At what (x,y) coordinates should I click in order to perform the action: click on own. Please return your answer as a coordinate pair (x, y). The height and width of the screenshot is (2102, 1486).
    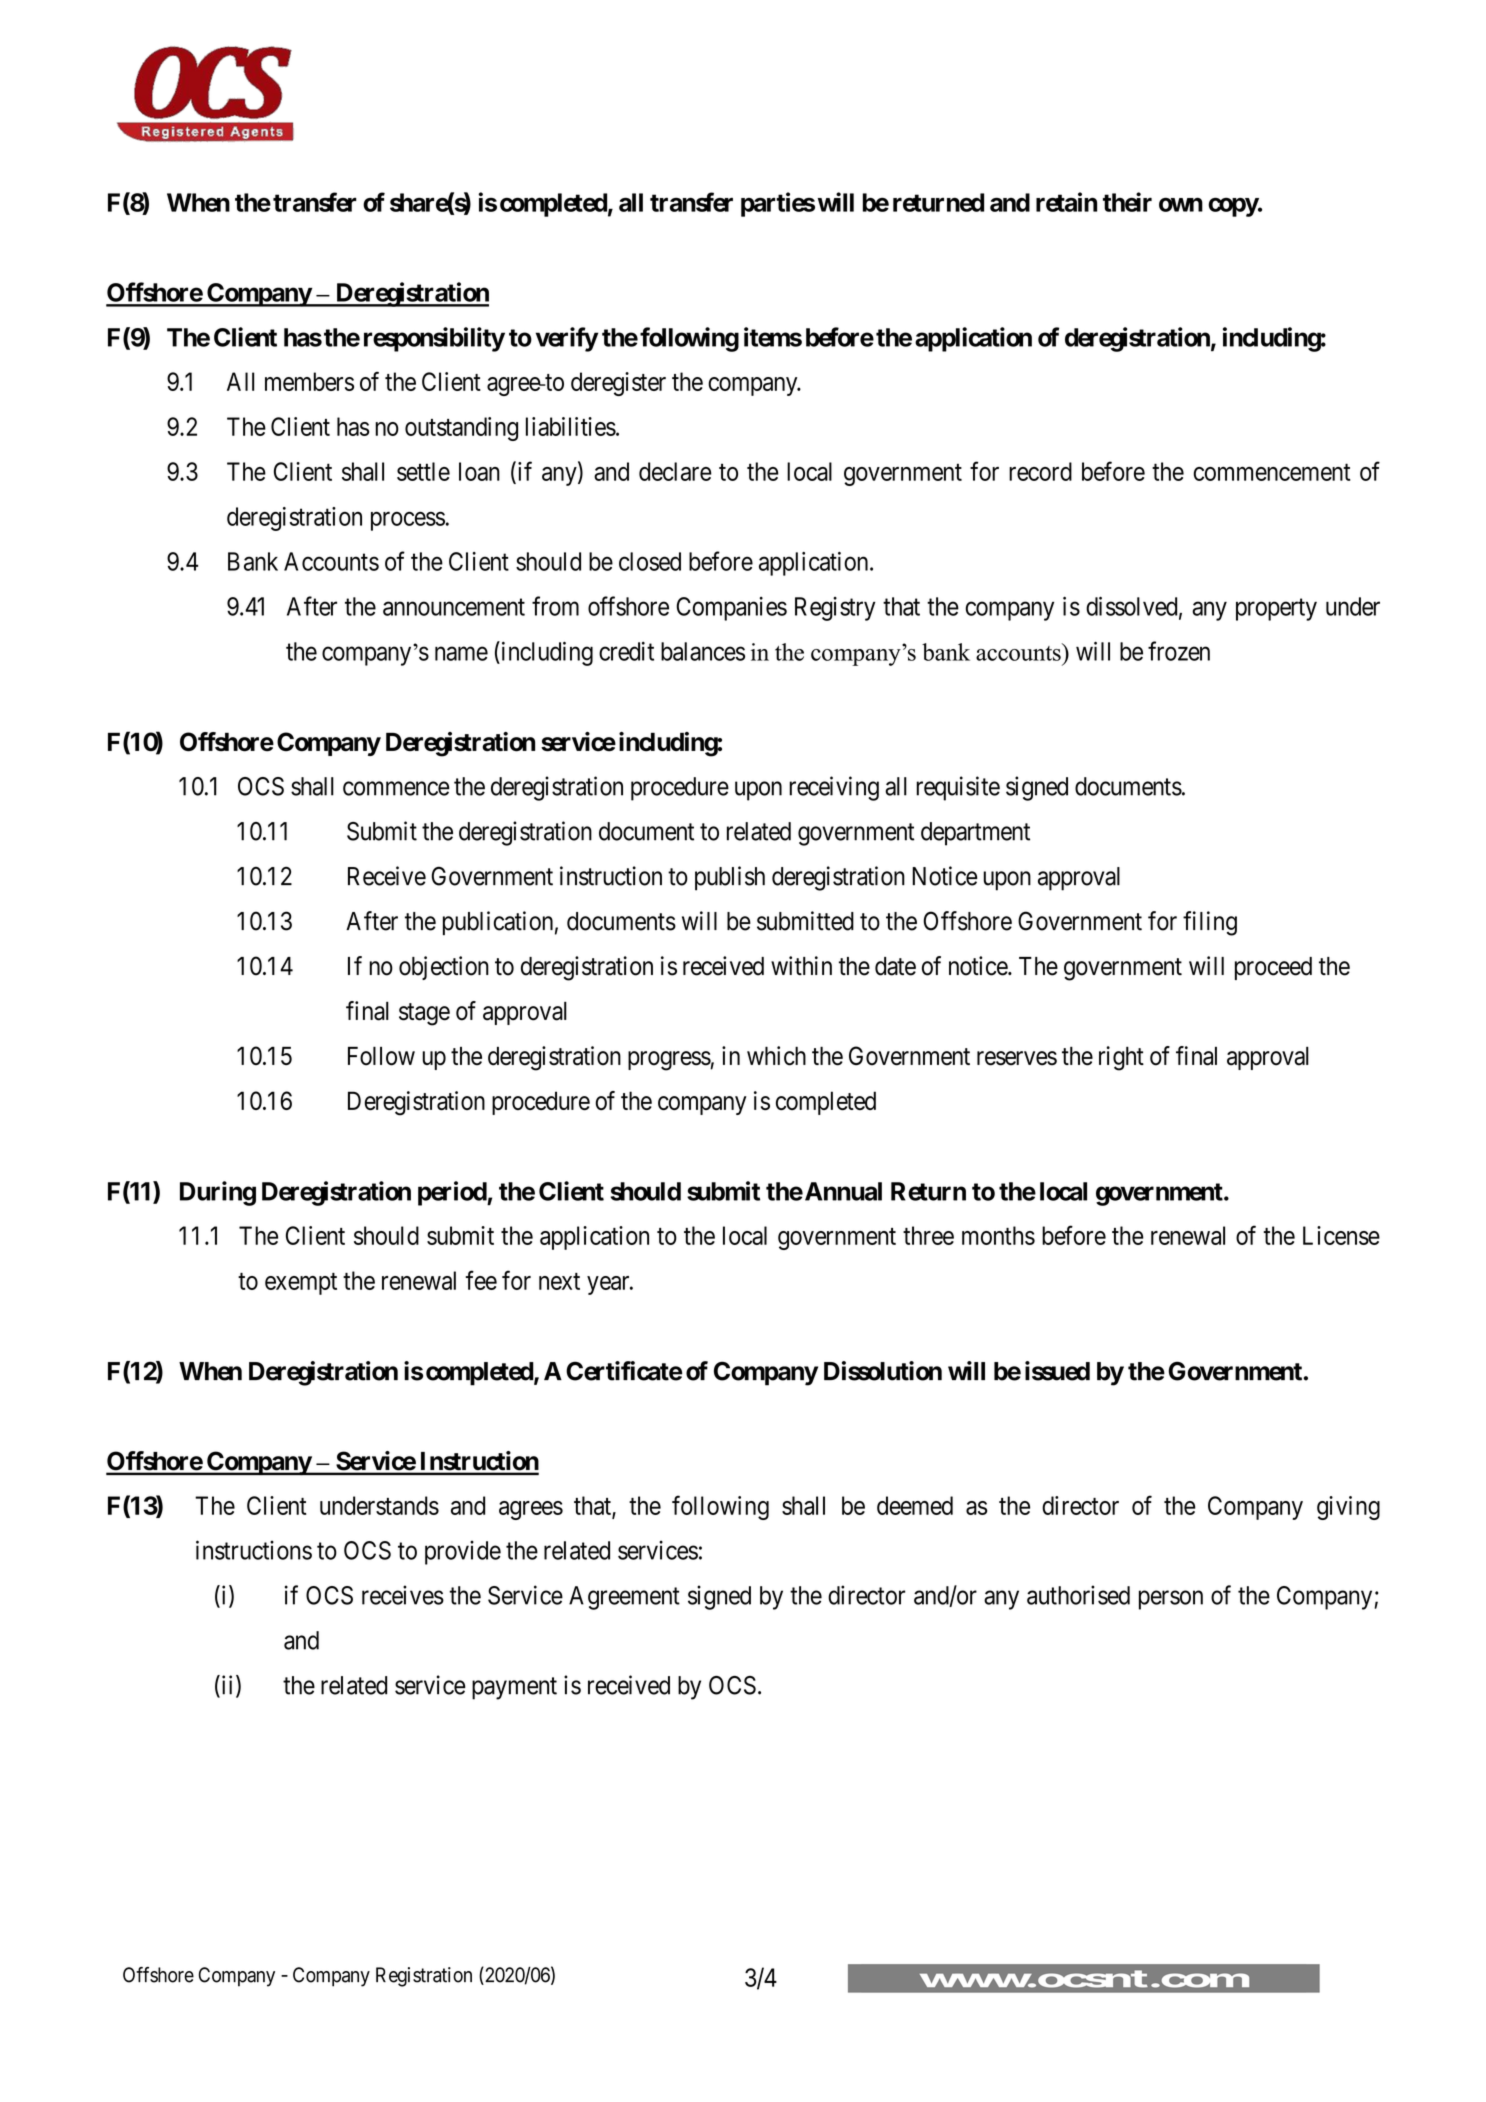
    Looking at the image, I should click on (1181, 204).
